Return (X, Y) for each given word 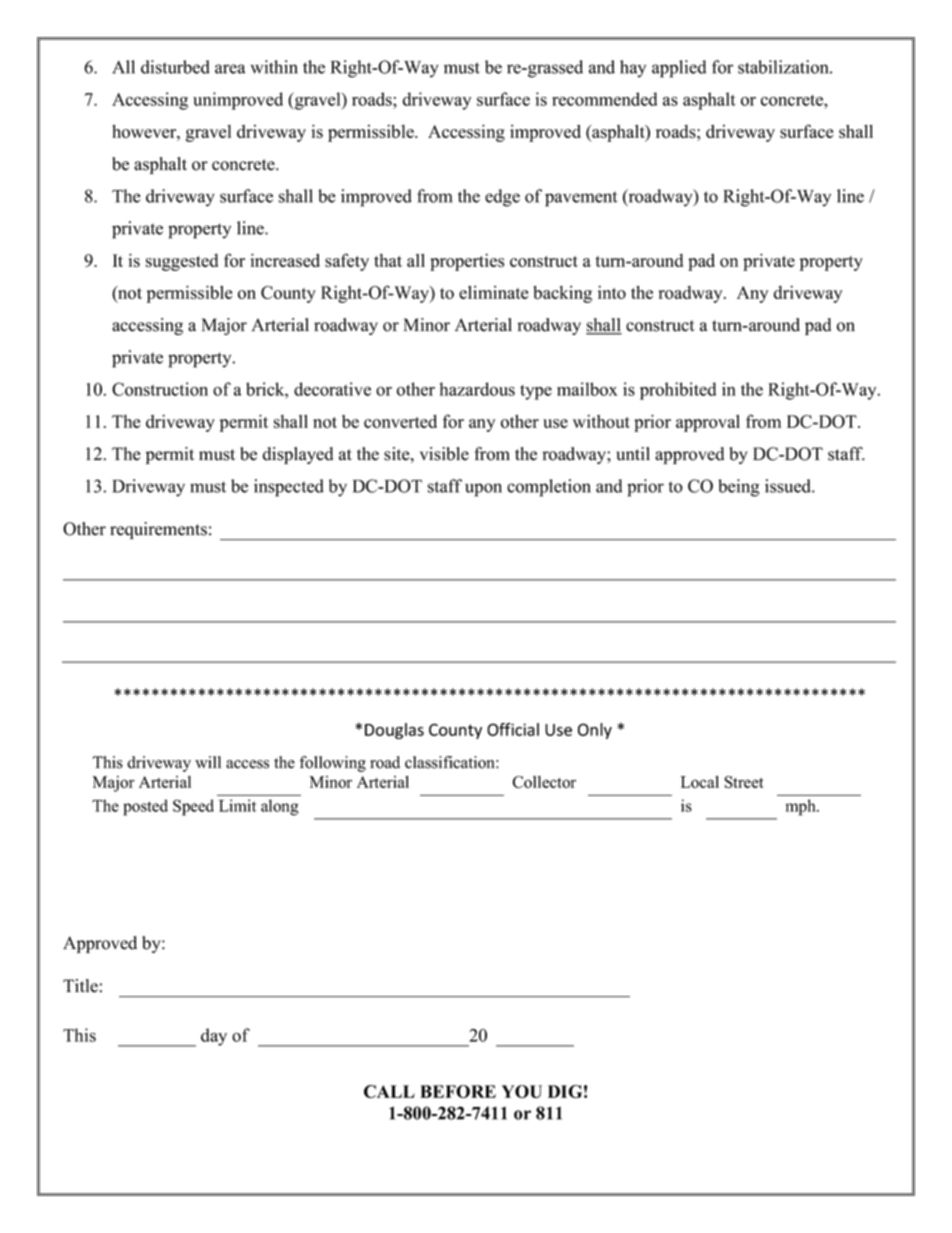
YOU (522, 1091)
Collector (544, 782)
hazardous (477, 389)
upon (483, 490)
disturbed (175, 67)
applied (679, 69)
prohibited (678, 391)
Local (699, 782)
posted (145, 807)
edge (502, 198)
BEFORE (458, 1091)
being (738, 488)
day (214, 1037)
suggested (182, 262)
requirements (158, 530)
